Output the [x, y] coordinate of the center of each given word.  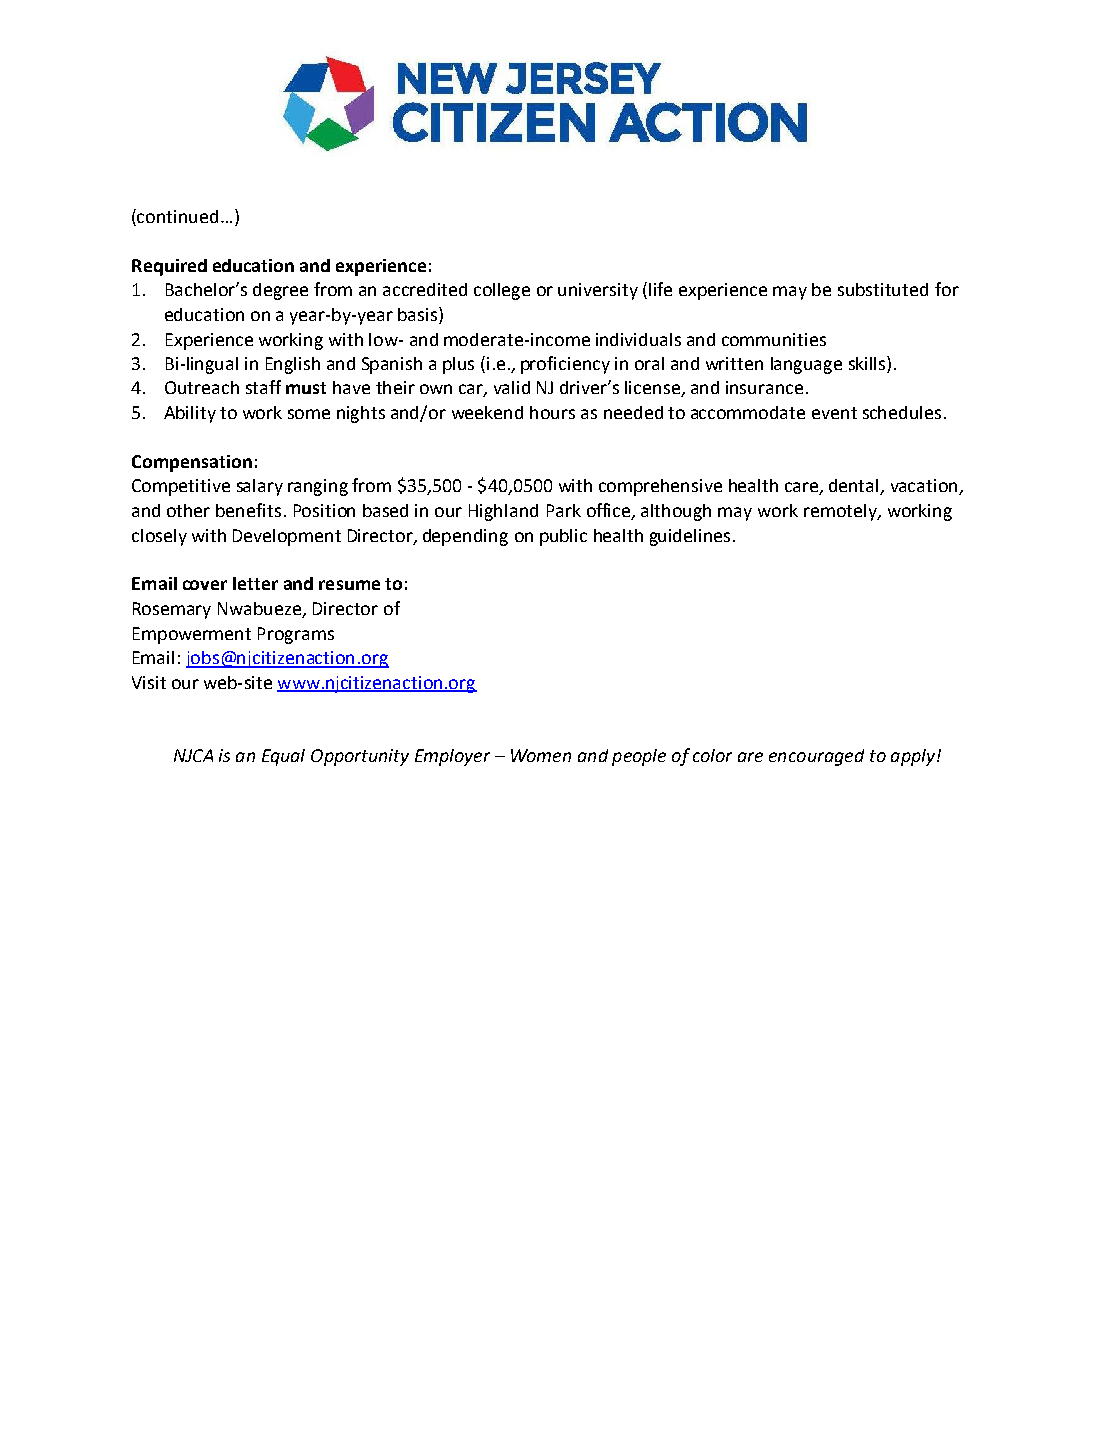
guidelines [690, 537]
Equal [283, 757]
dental [855, 487]
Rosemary [172, 610]
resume [349, 585]
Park [564, 510]
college [502, 291]
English [293, 365]
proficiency [565, 365]
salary [260, 487]
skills [868, 363]
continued [177, 216]
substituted [883, 289]
